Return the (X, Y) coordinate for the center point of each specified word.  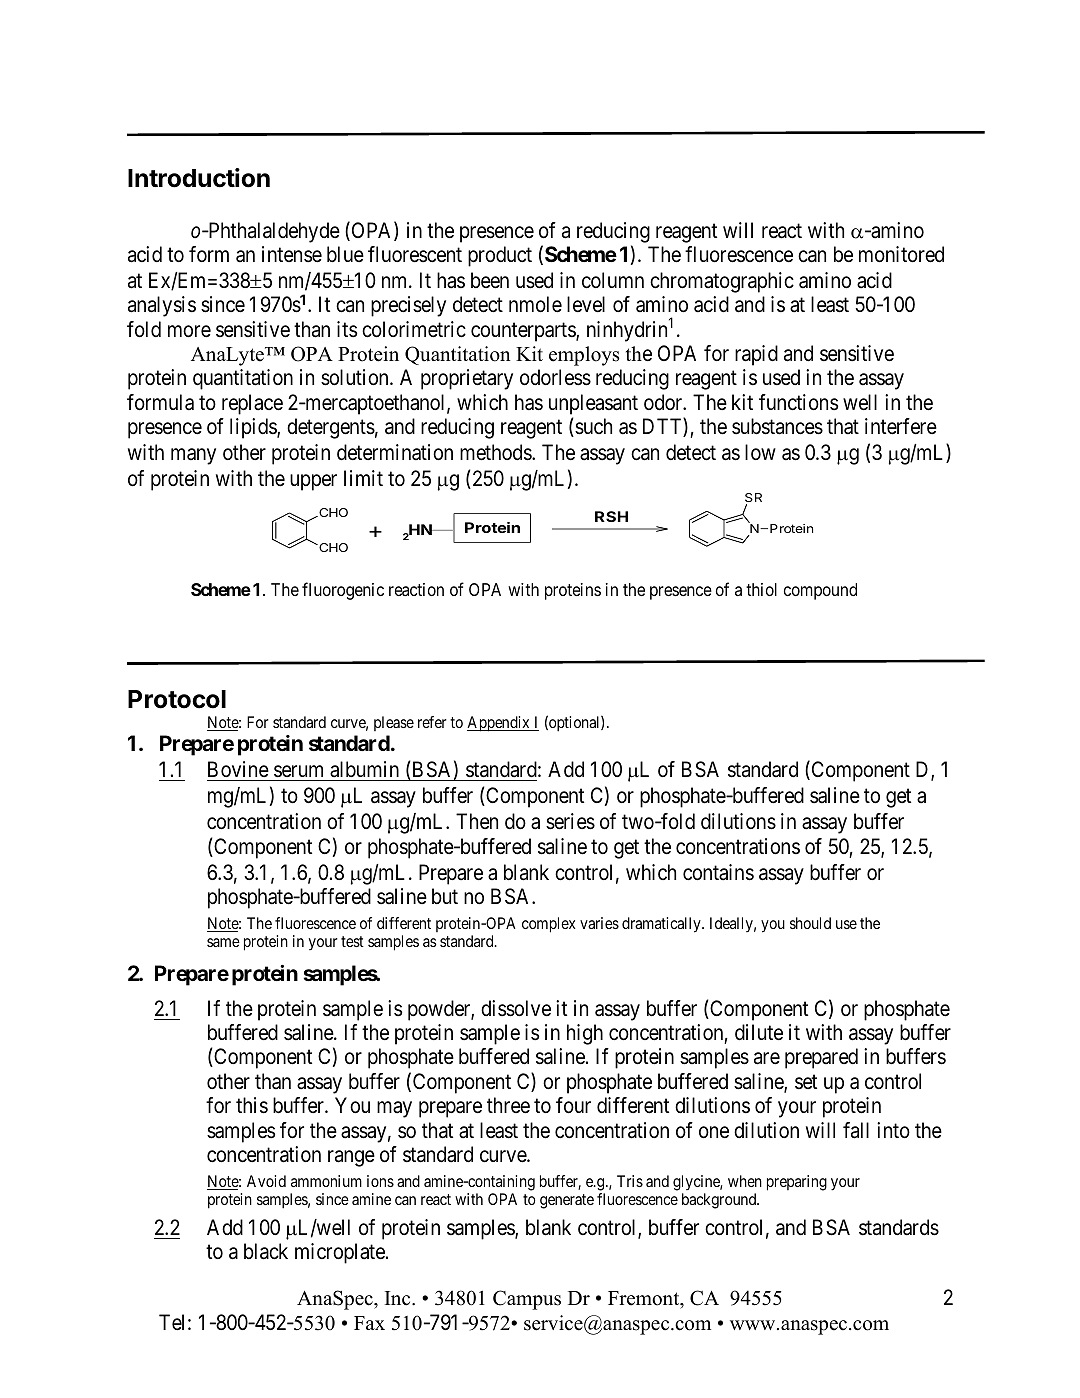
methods (496, 452)
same (223, 942)
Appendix (499, 724)
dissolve (516, 1008)
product (500, 256)
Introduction (199, 178)
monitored (901, 254)
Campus (527, 1300)
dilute (759, 1032)
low (760, 452)
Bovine (238, 771)
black (266, 1251)
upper (313, 482)
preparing (797, 1183)
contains (718, 872)
